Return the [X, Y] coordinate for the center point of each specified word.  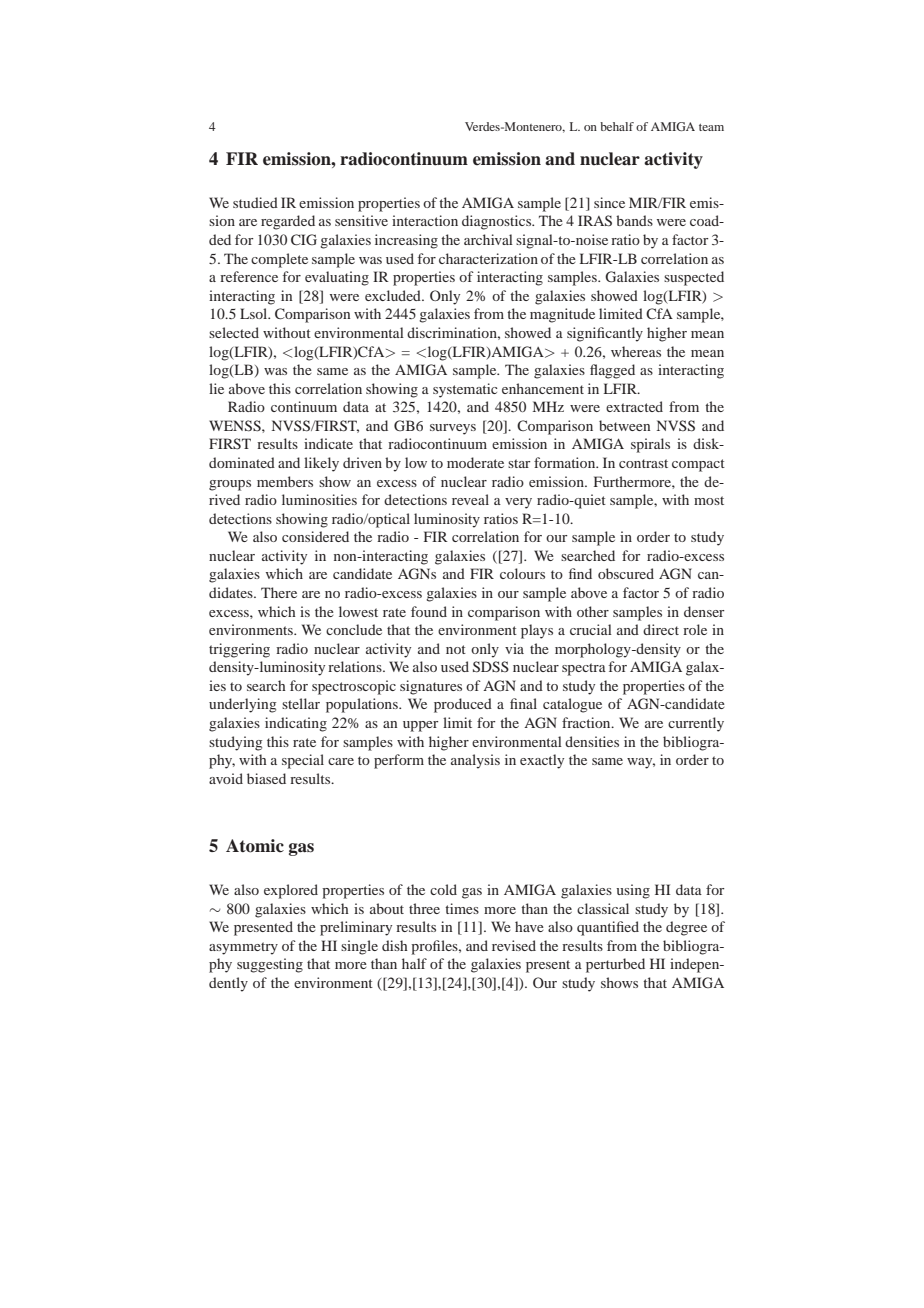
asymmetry [243, 948]
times [462, 908]
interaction [425, 220]
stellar [301, 703]
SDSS [491, 667]
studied [255, 202]
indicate [328, 443]
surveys [453, 429]
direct [661, 629]
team [711, 127]
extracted [634, 406]
